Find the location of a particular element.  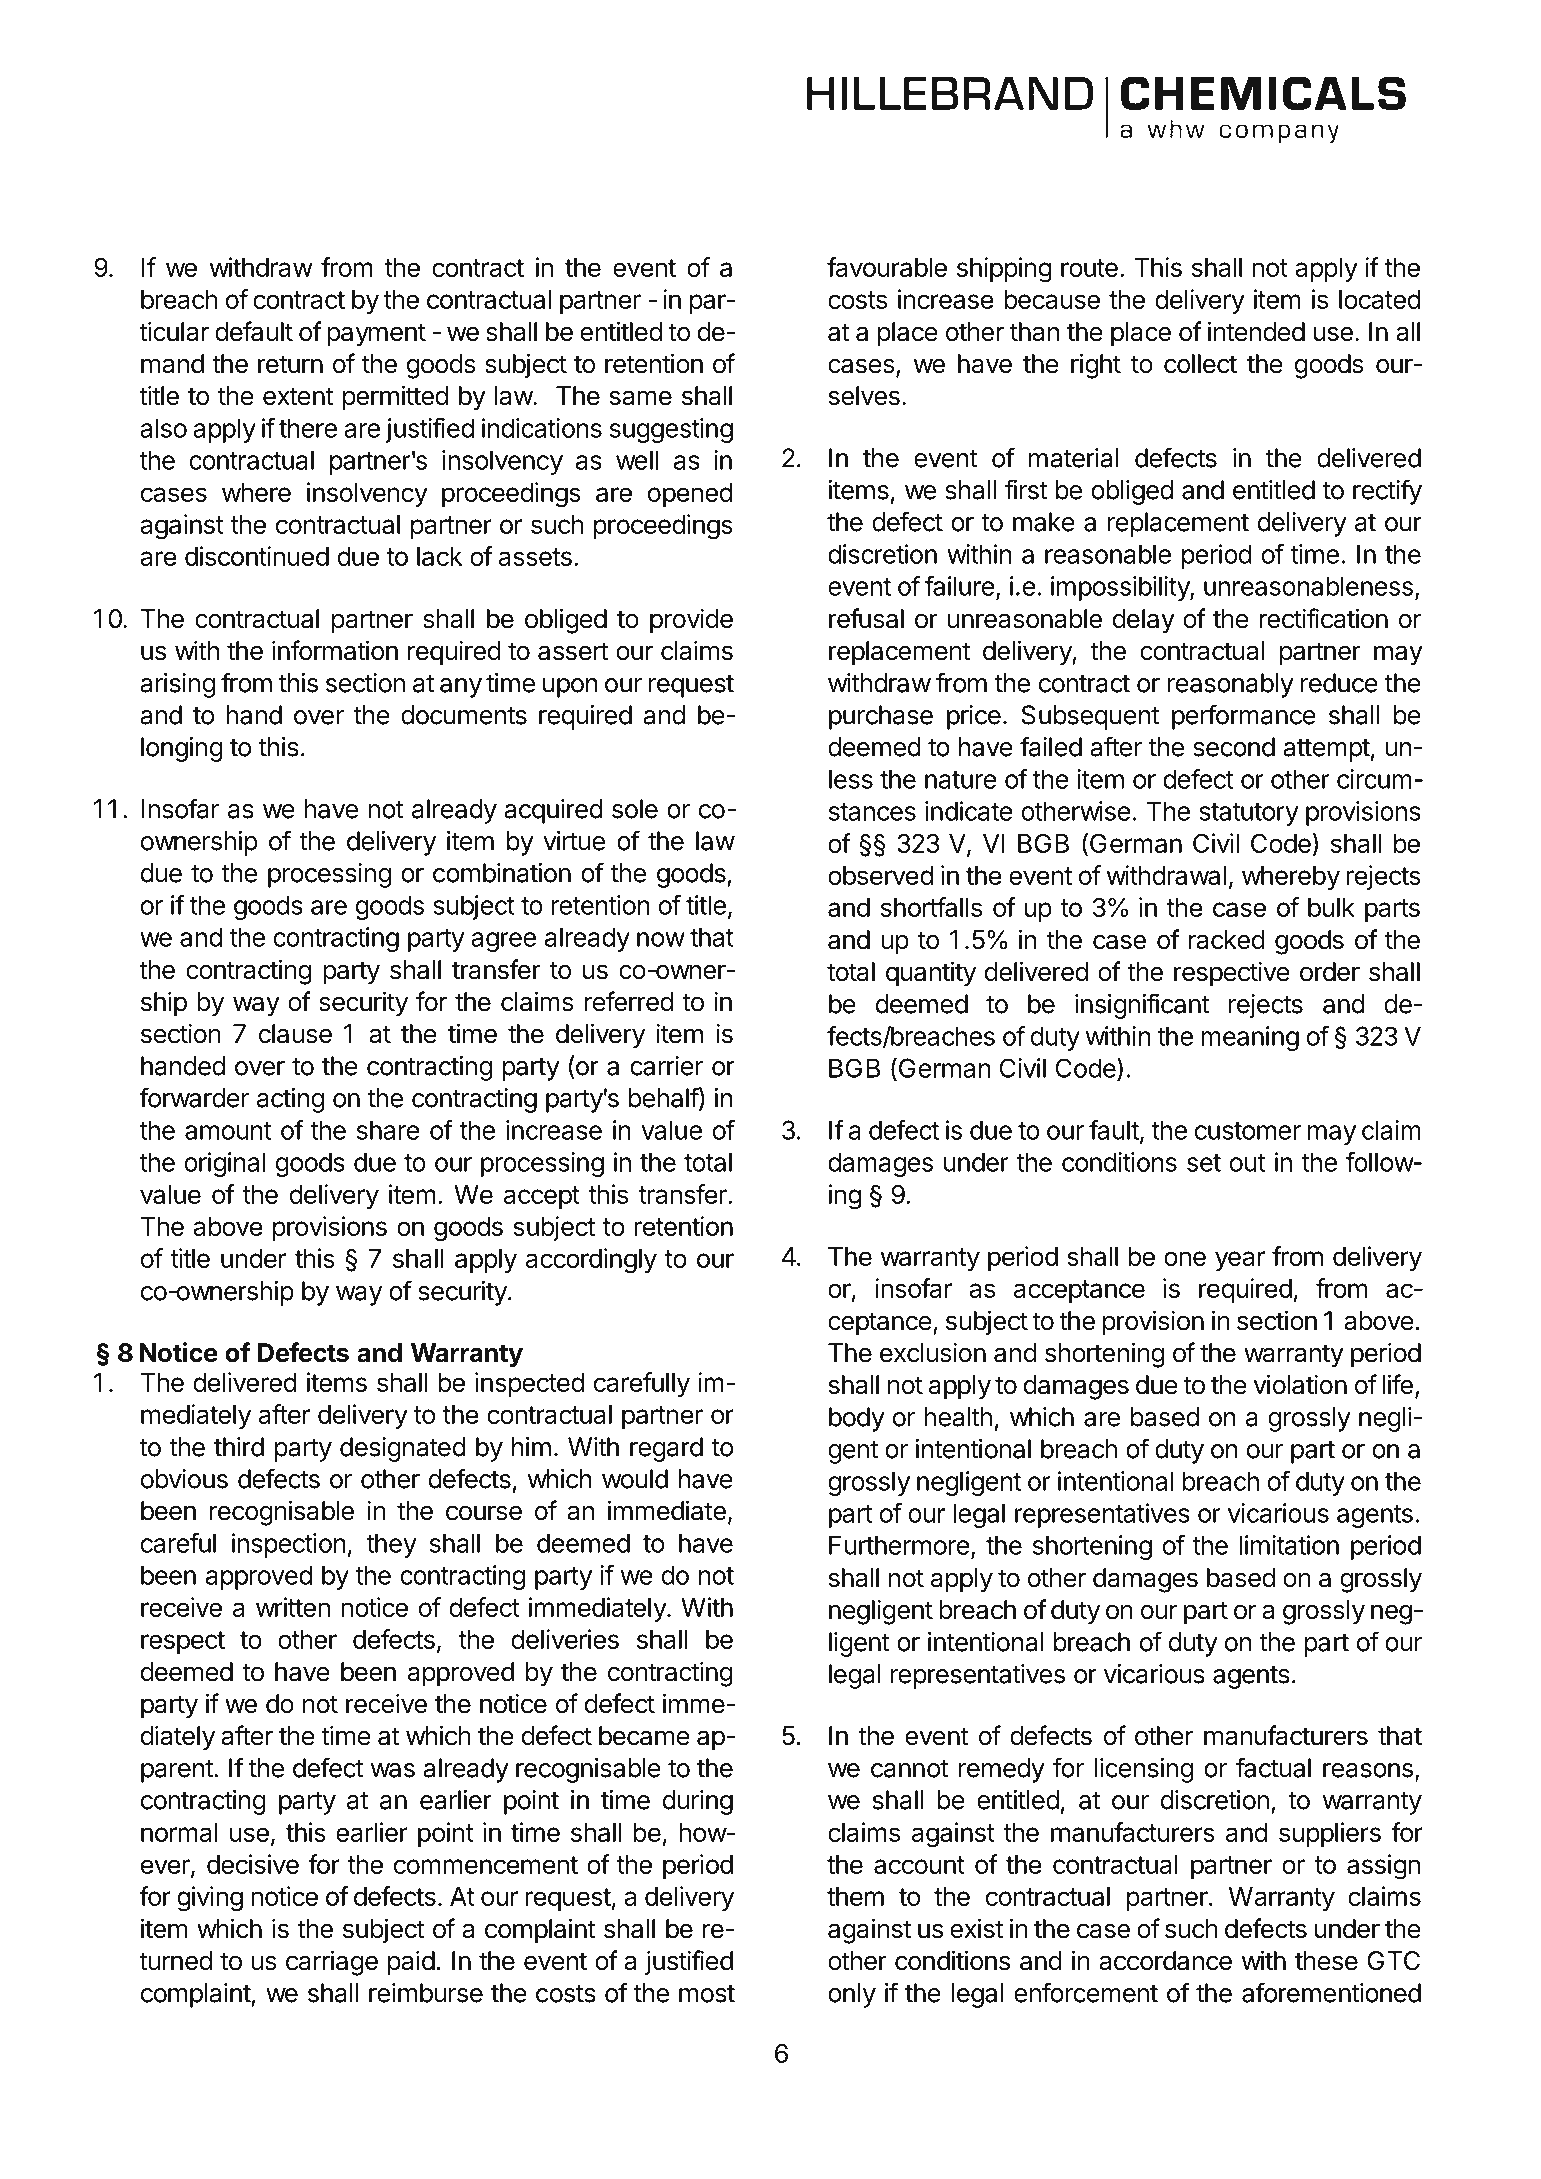

them is located at coordinates (855, 1896).
